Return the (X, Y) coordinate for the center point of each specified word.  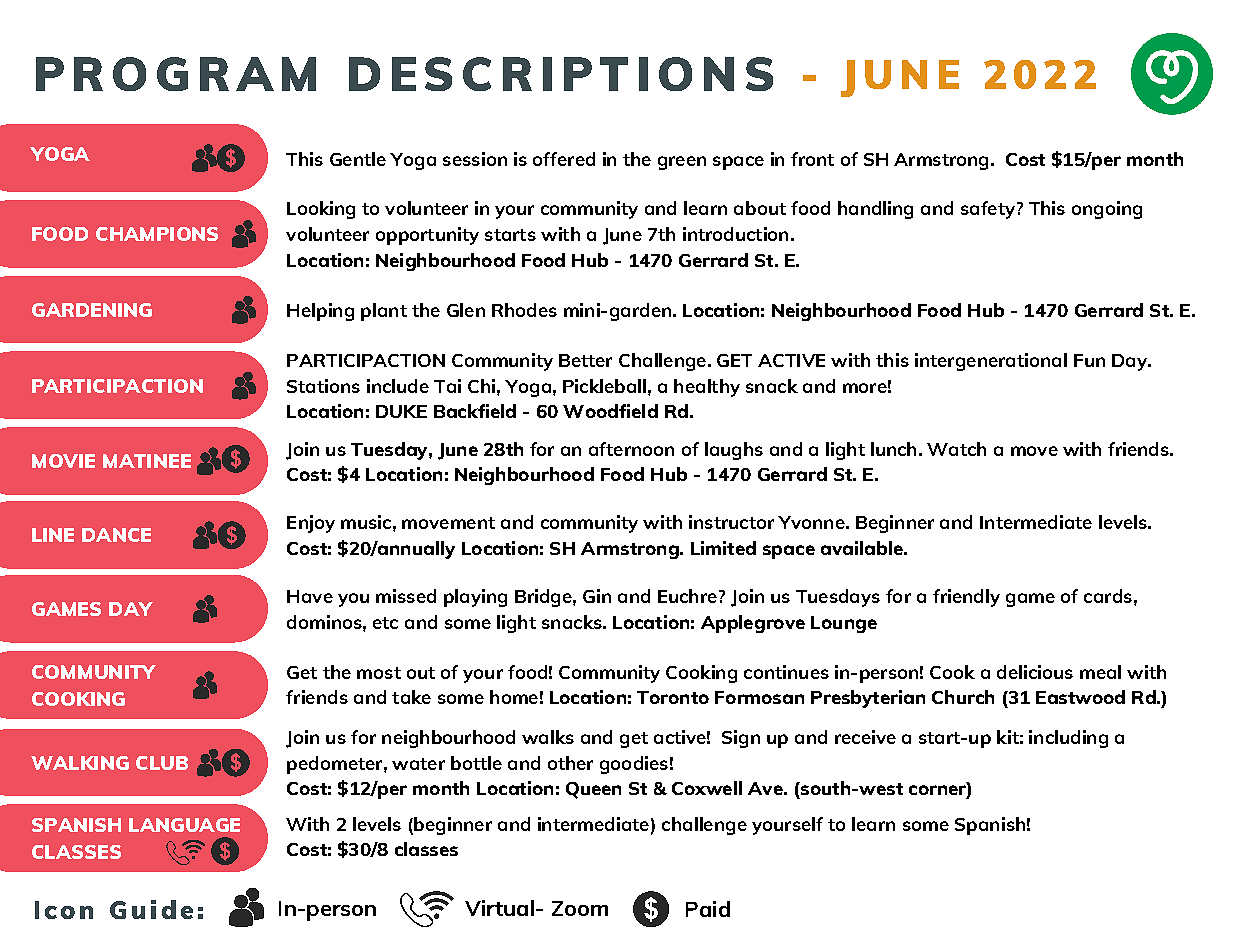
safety (988, 210)
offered (564, 159)
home (514, 697)
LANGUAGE (184, 825)
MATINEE (147, 461)
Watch (956, 449)
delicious (1035, 672)
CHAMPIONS (157, 234)
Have (310, 596)
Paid (708, 909)
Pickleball (604, 386)
